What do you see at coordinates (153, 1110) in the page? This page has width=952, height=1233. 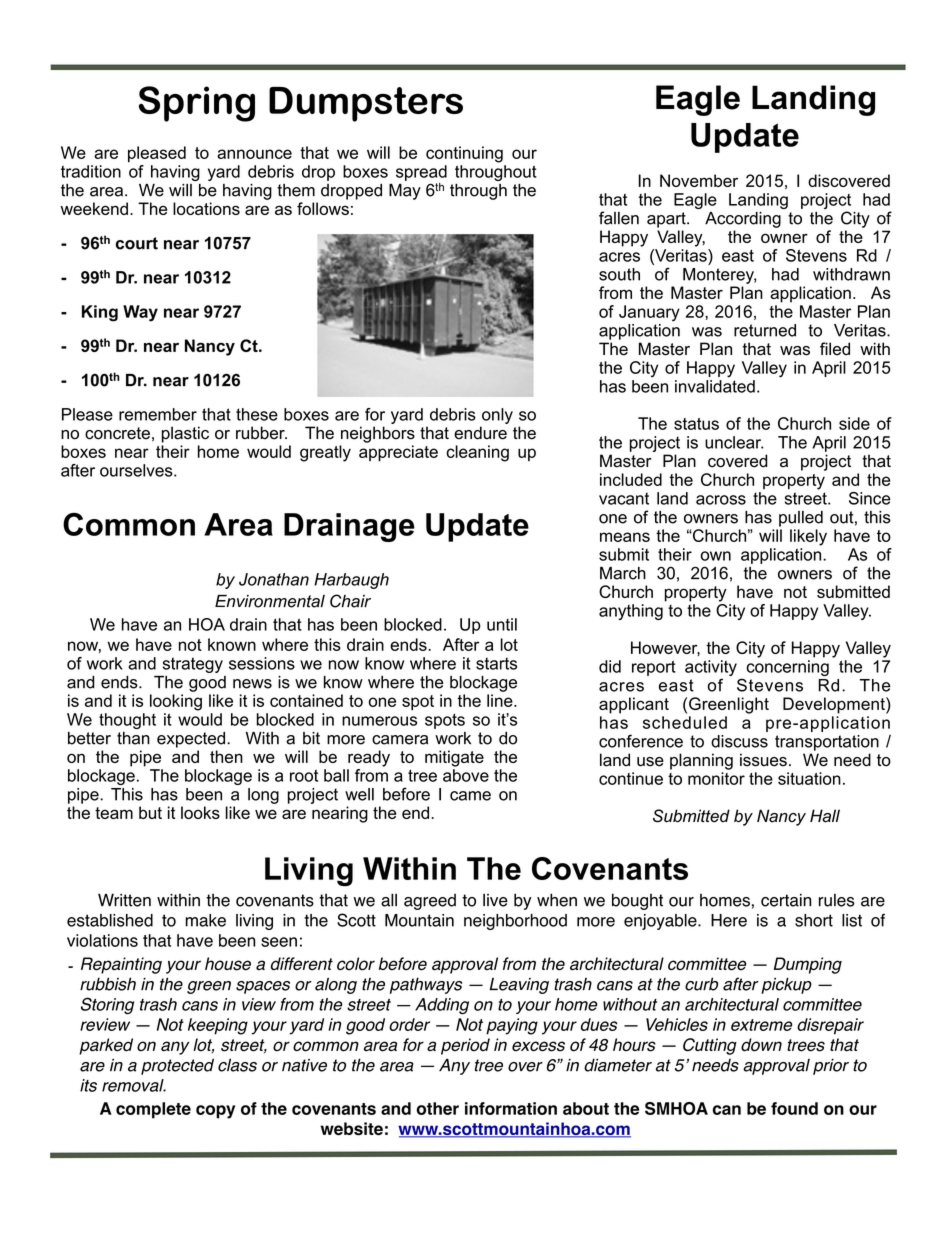 I see `complete` at bounding box center [153, 1110].
